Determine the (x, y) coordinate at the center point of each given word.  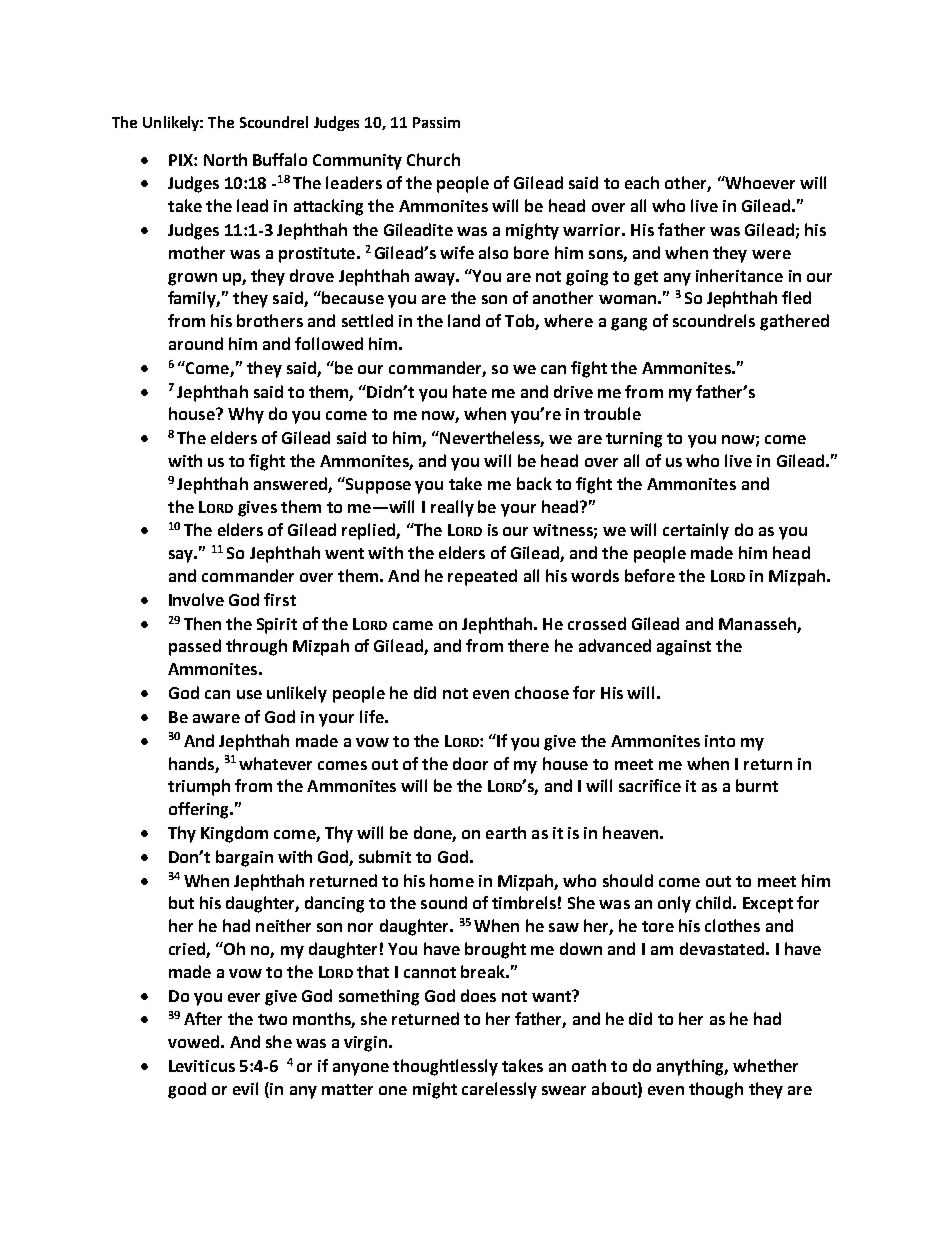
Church (433, 159)
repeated (482, 577)
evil (245, 1088)
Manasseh (757, 623)
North (225, 159)
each (642, 182)
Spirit (277, 626)
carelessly (499, 1090)
